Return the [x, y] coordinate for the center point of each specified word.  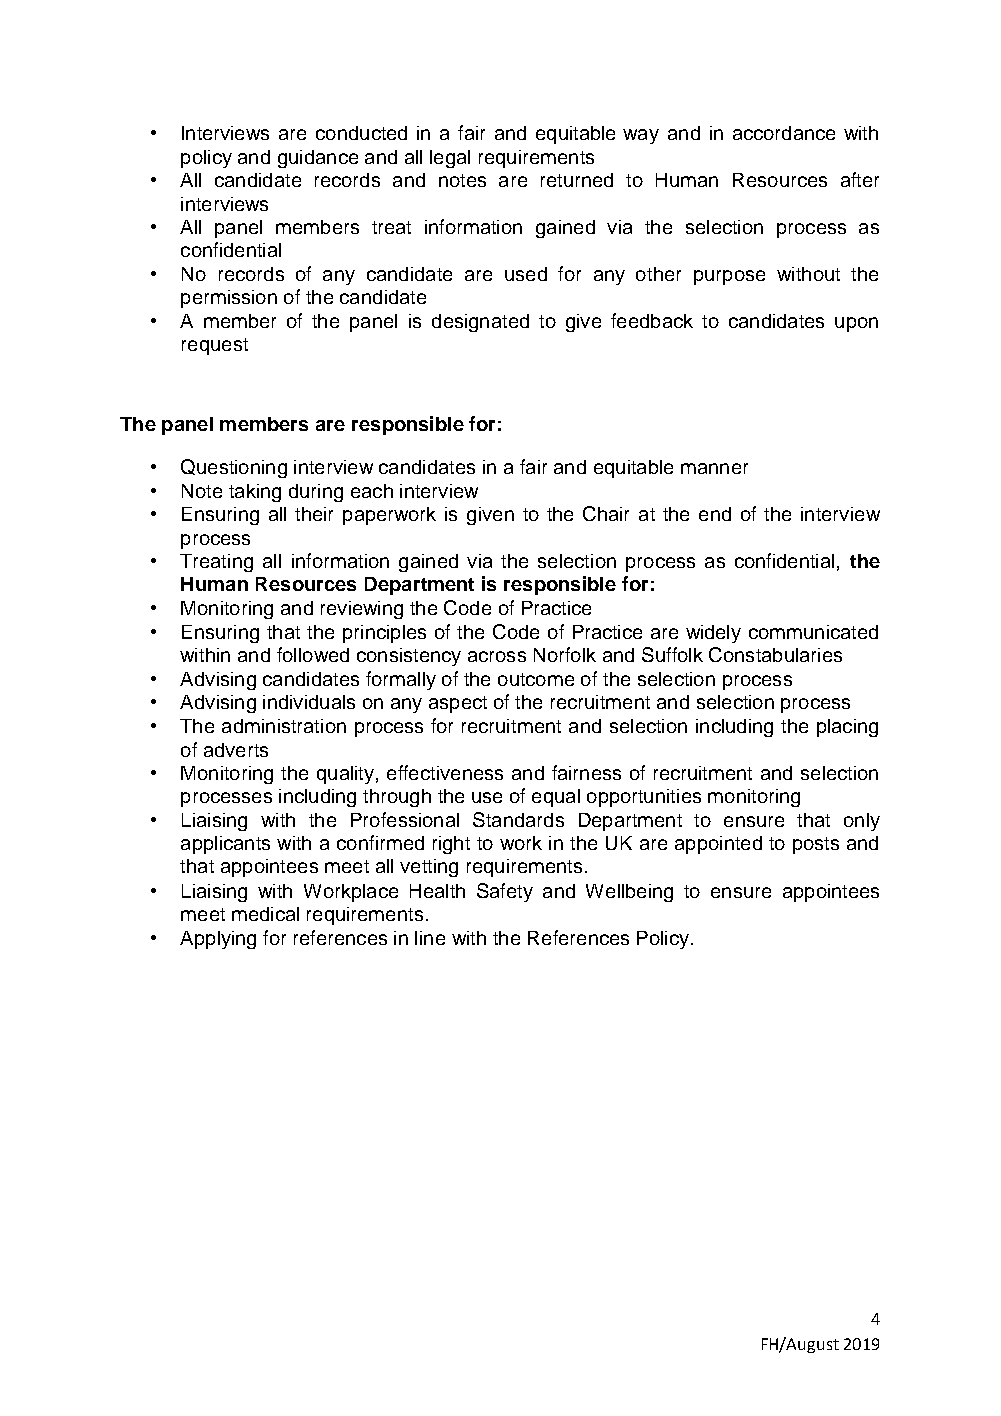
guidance [318, 159]
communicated [813, 632]
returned [577, 180]
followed [313, 654]
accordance [784, 133]
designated [480, 323]
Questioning [234, 468]
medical [265, 914]
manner [714, 468]
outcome [536, 679]
